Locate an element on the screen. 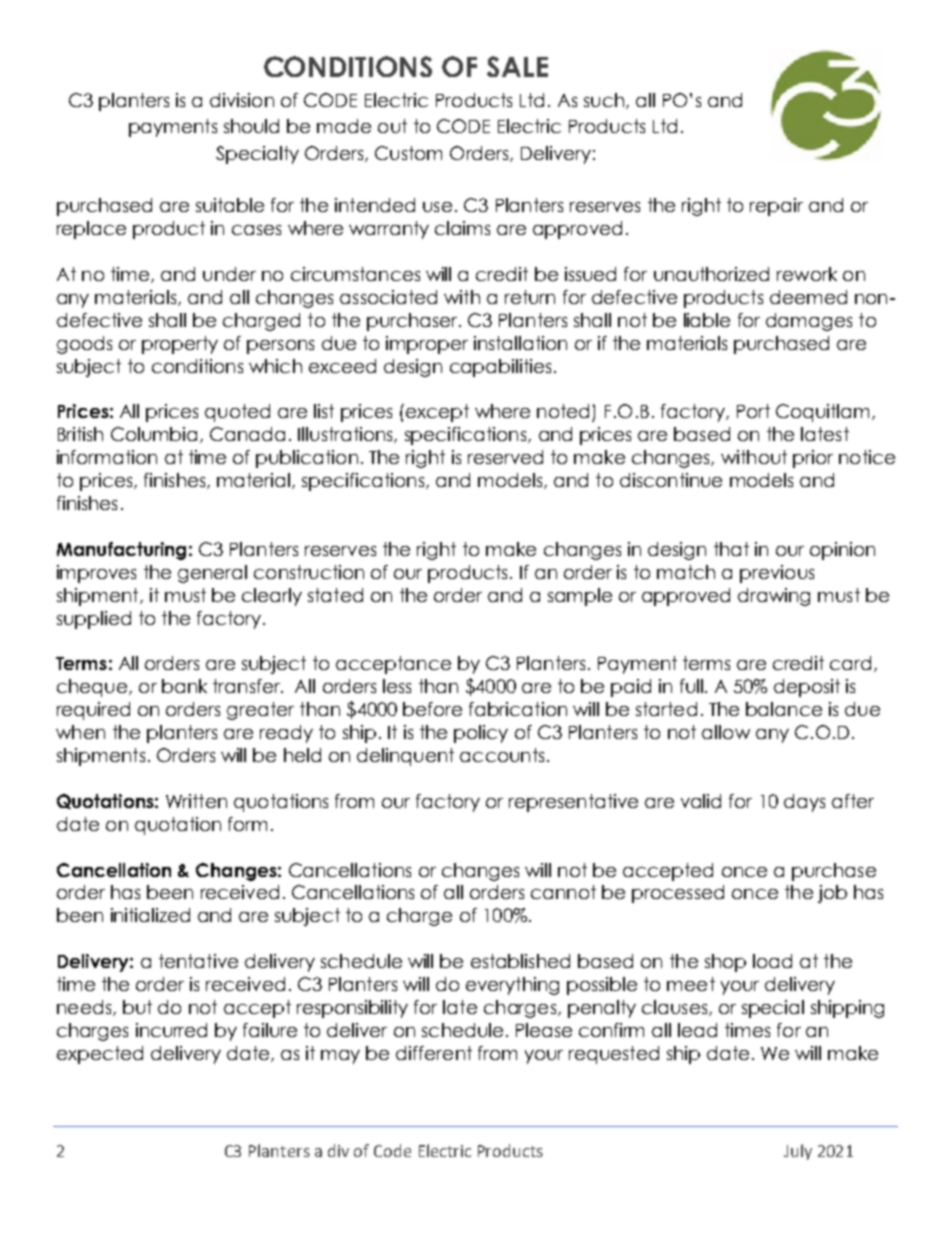 This screenshot has width=952, height=1233. expected is located at coordinates (100, 1055).
